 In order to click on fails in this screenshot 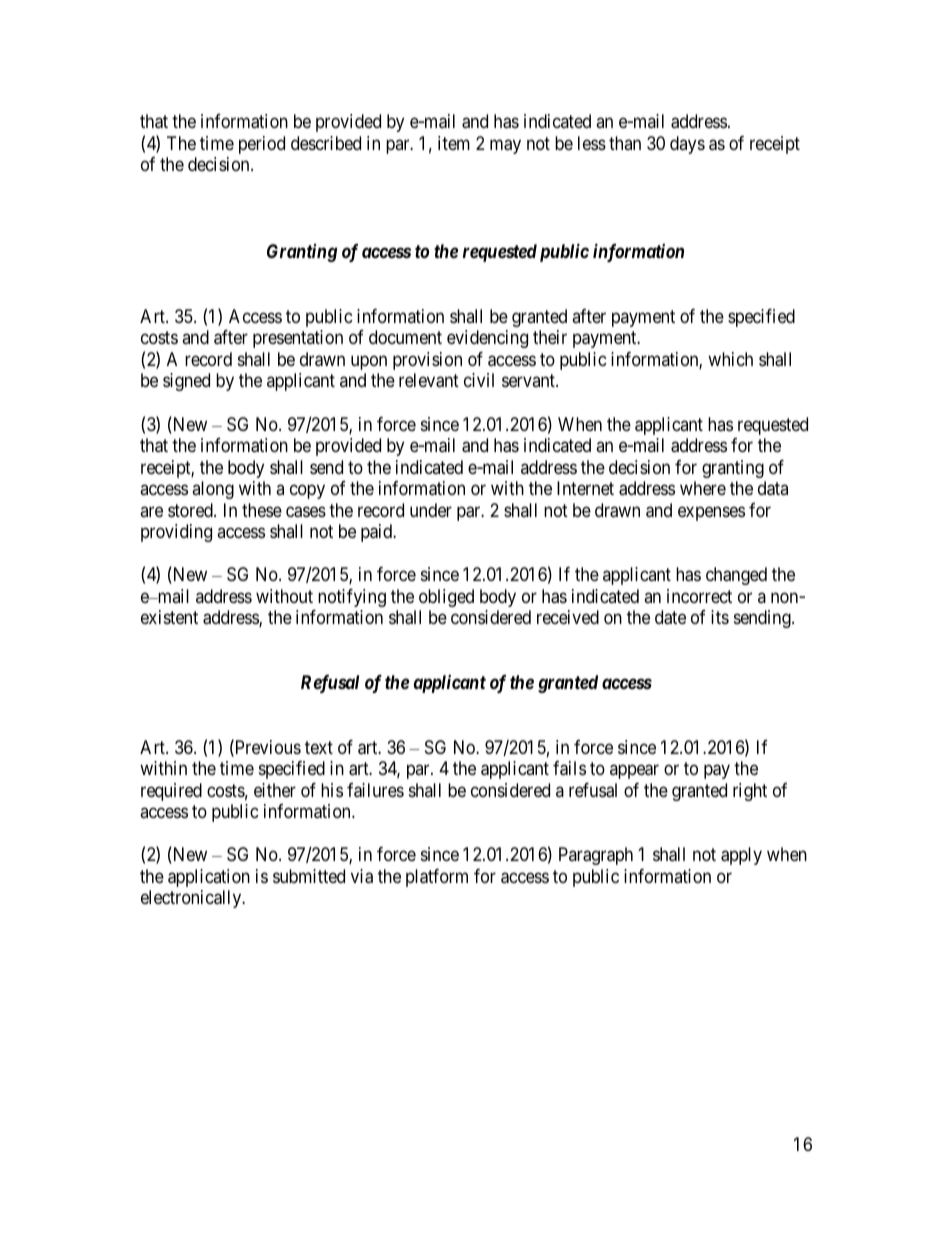, I will do `click(569, 768)`.
